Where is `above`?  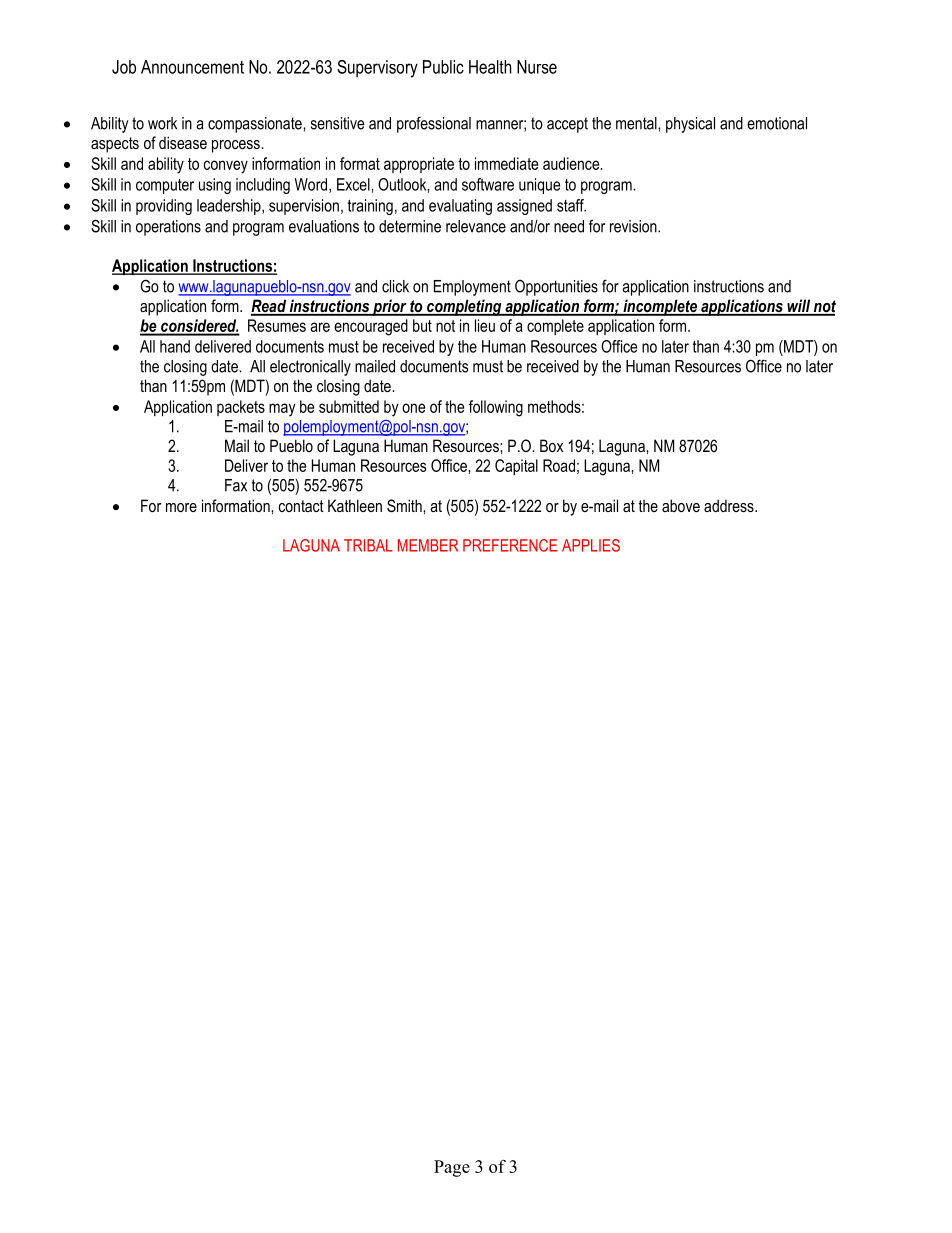
above is located at coordinates (681, 505).
